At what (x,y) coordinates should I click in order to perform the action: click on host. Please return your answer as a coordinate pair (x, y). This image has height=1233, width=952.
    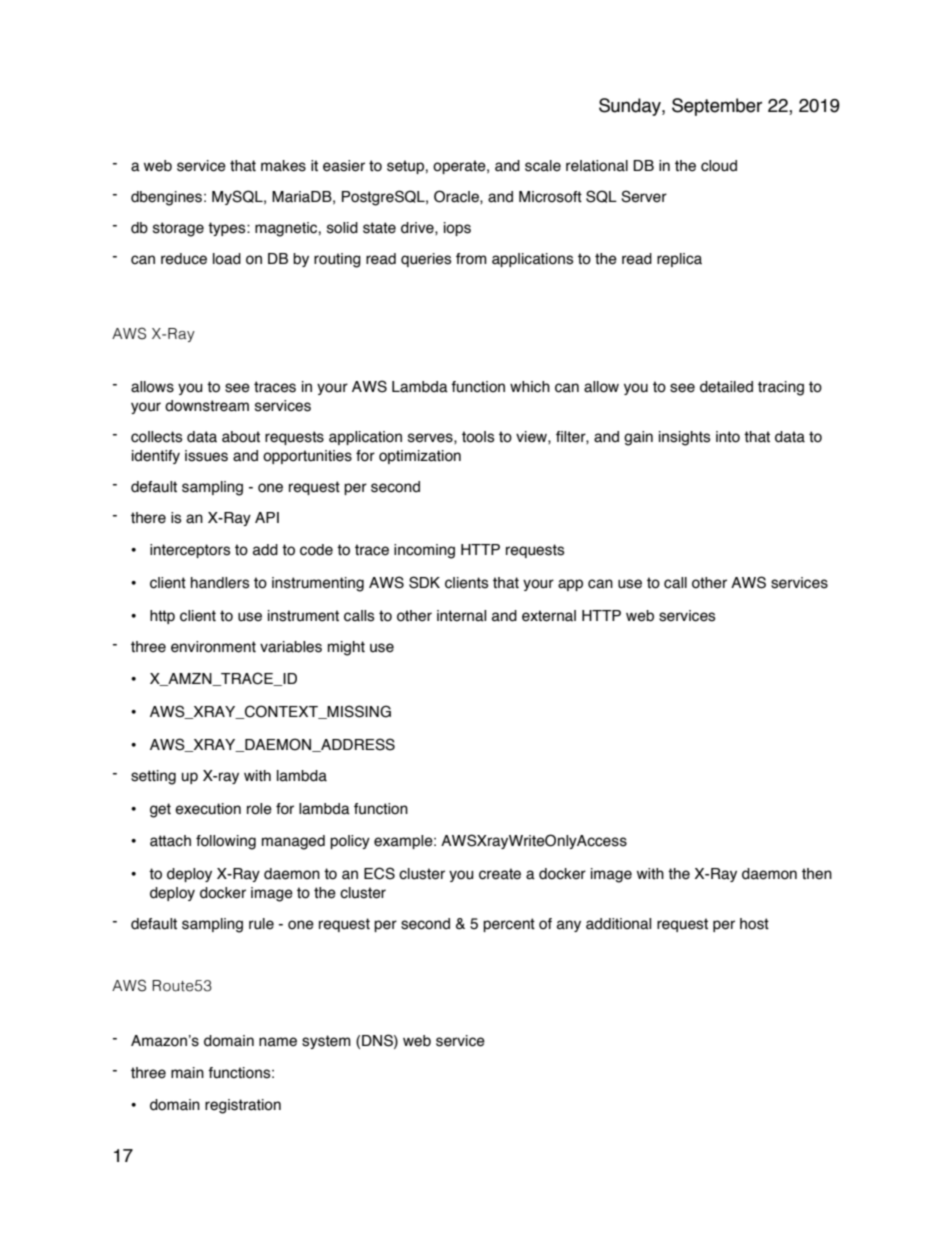
    Looking at the image, I should click on (754, 924).
